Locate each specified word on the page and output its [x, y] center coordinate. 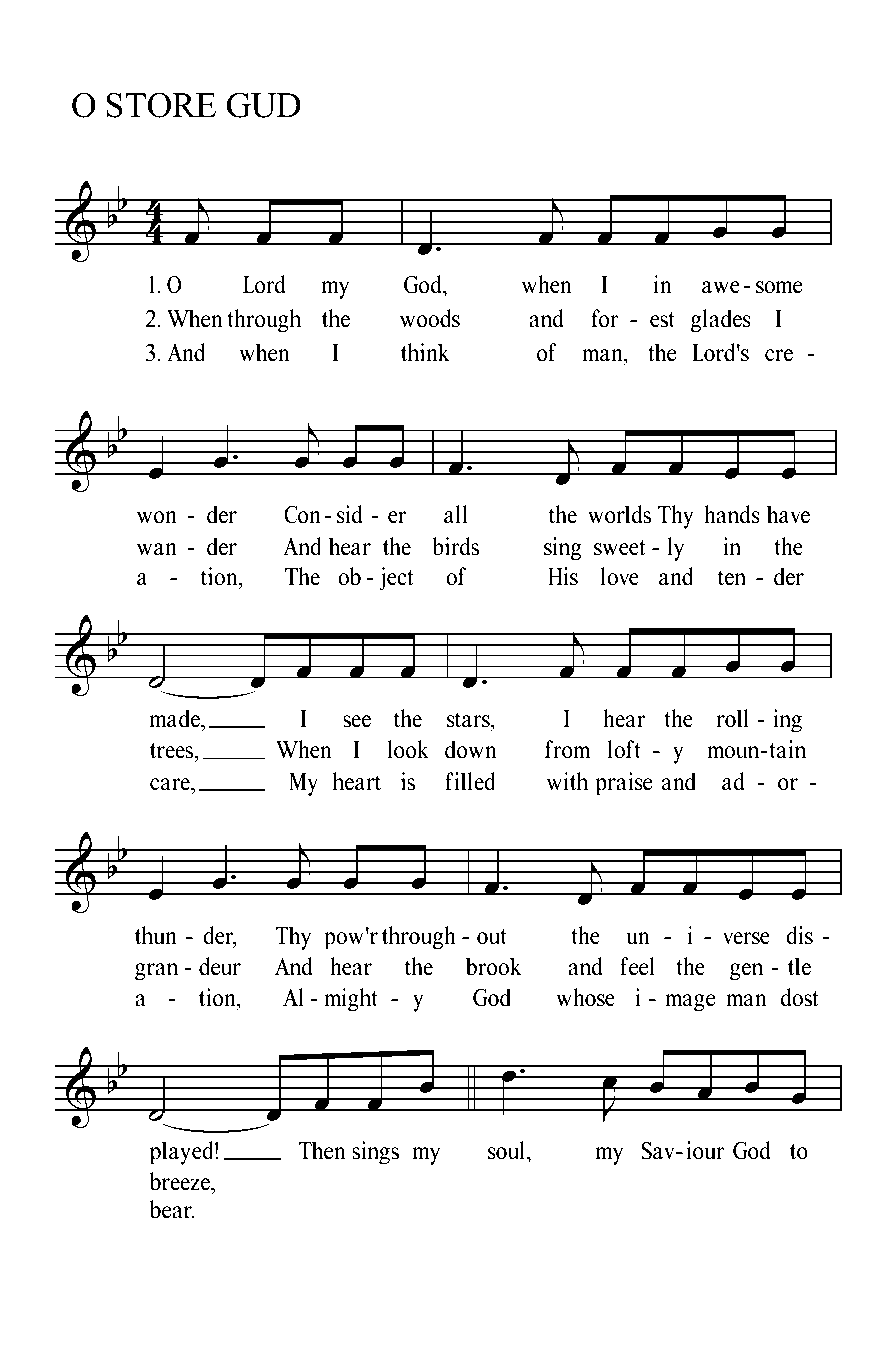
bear [172, 1209]
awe [721, 287]
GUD [263, 105]
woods [430, 318]
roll [733, 718]
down [470, 749]
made [176, 718]
